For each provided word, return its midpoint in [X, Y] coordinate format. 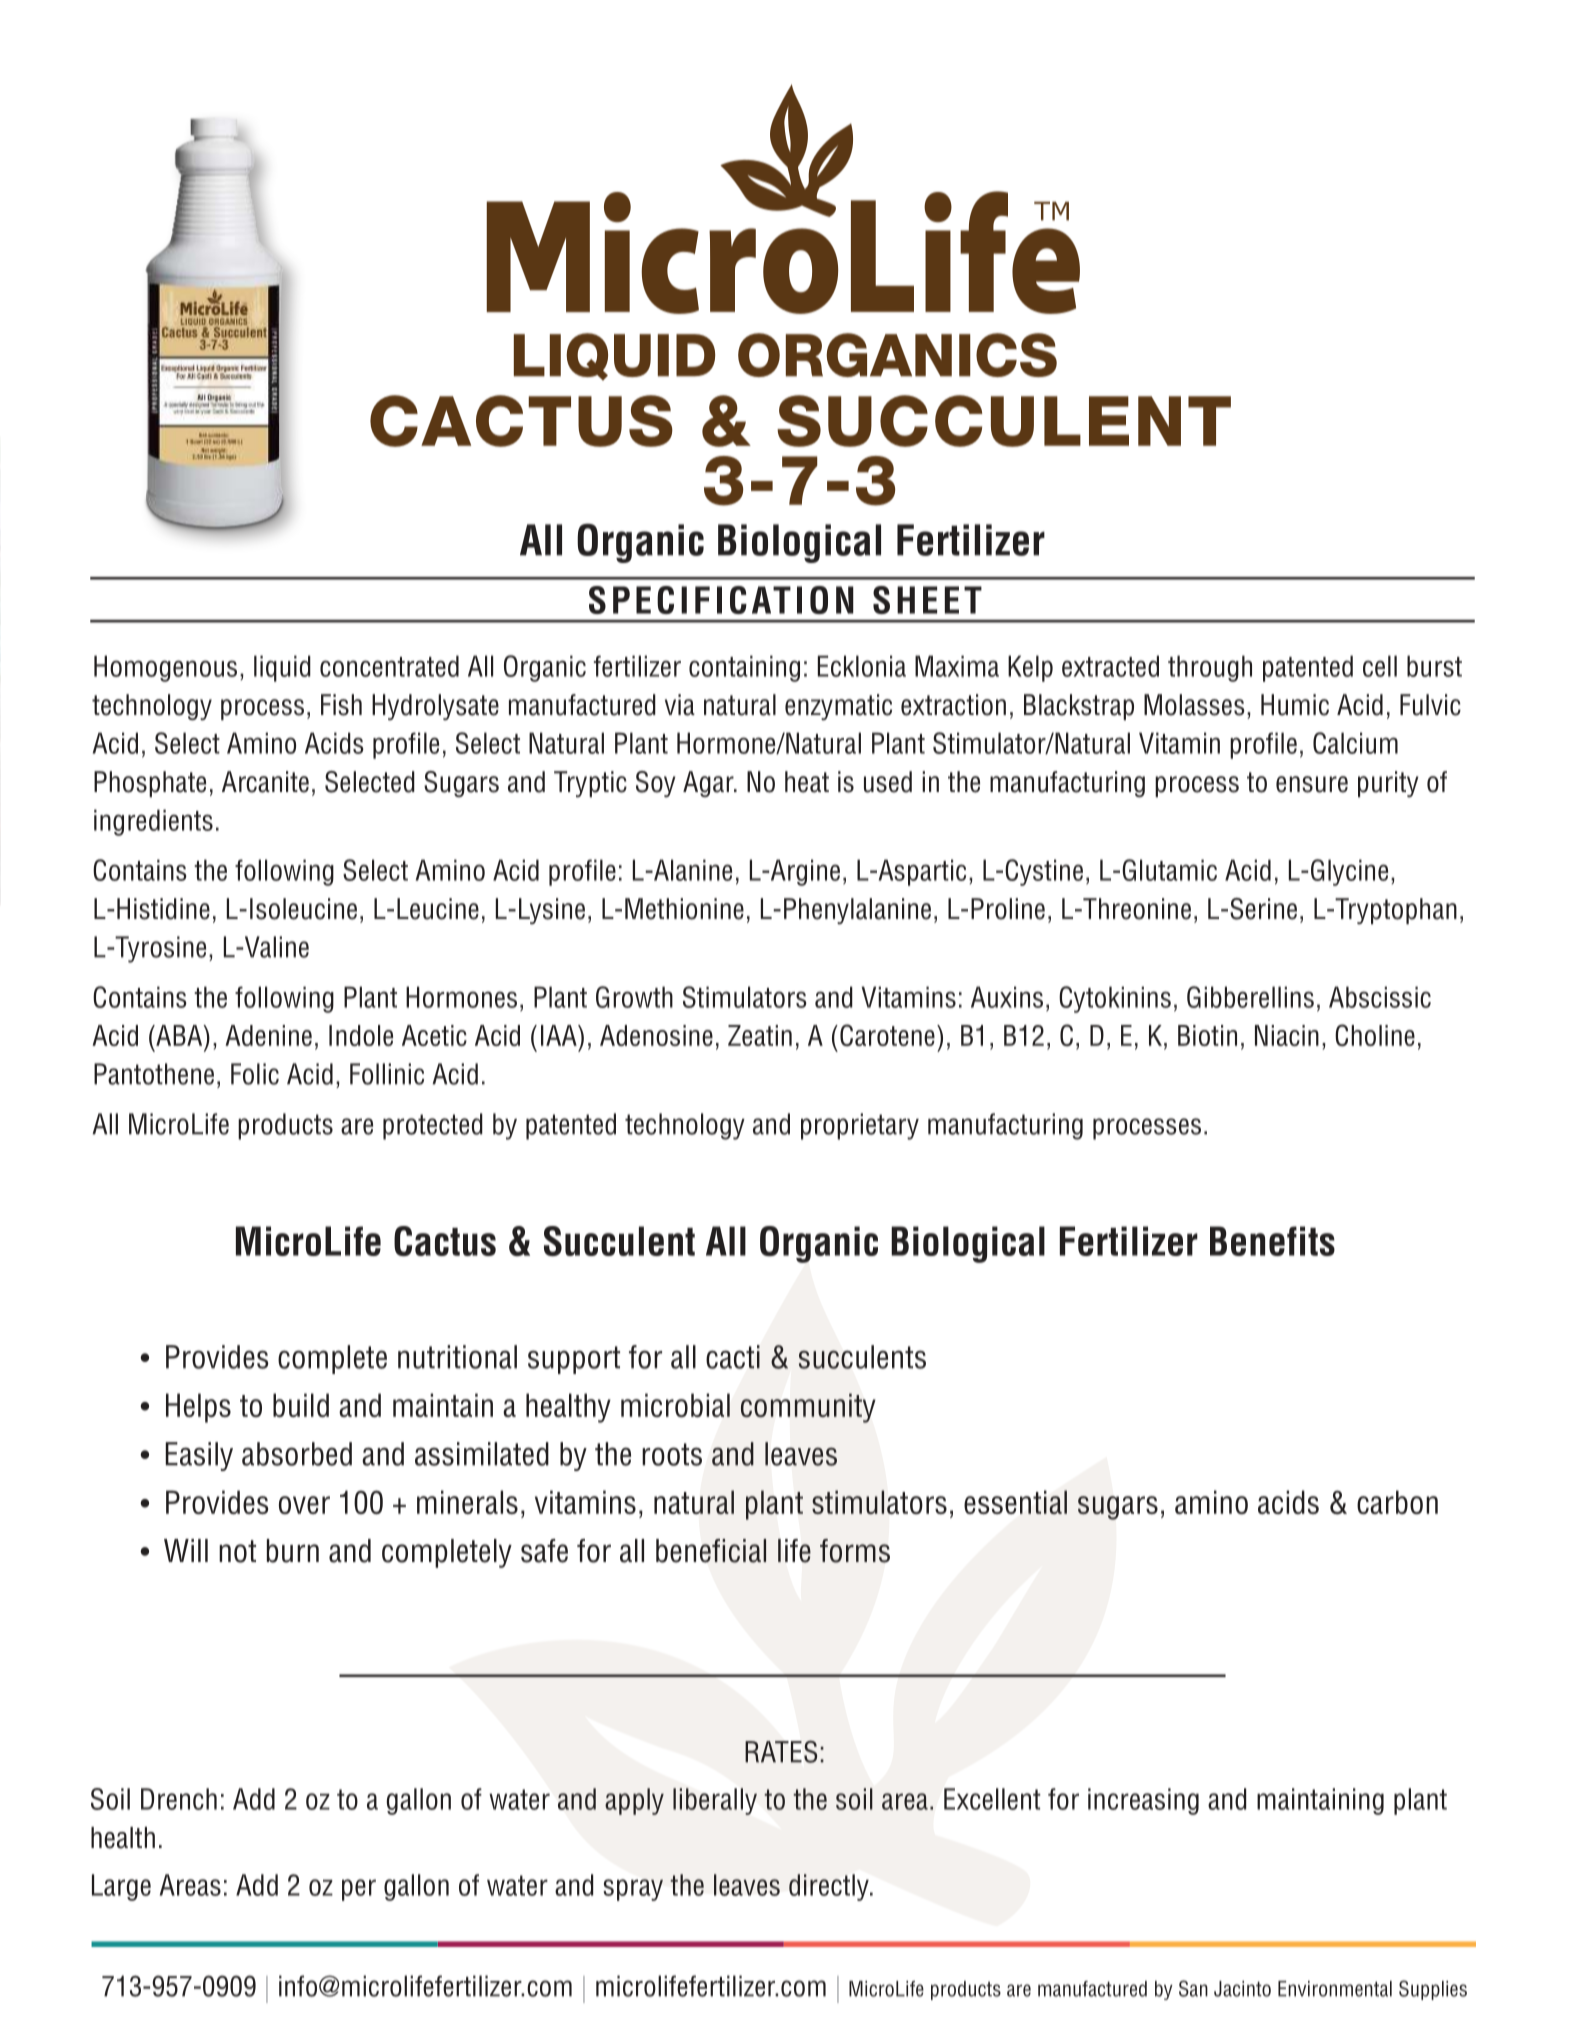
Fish [341, 705]
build [301, 1405]
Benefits [1272, 1241]
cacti [733, 1357]
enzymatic [838, 707]
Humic [1295, 705]
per [359, 1890]
